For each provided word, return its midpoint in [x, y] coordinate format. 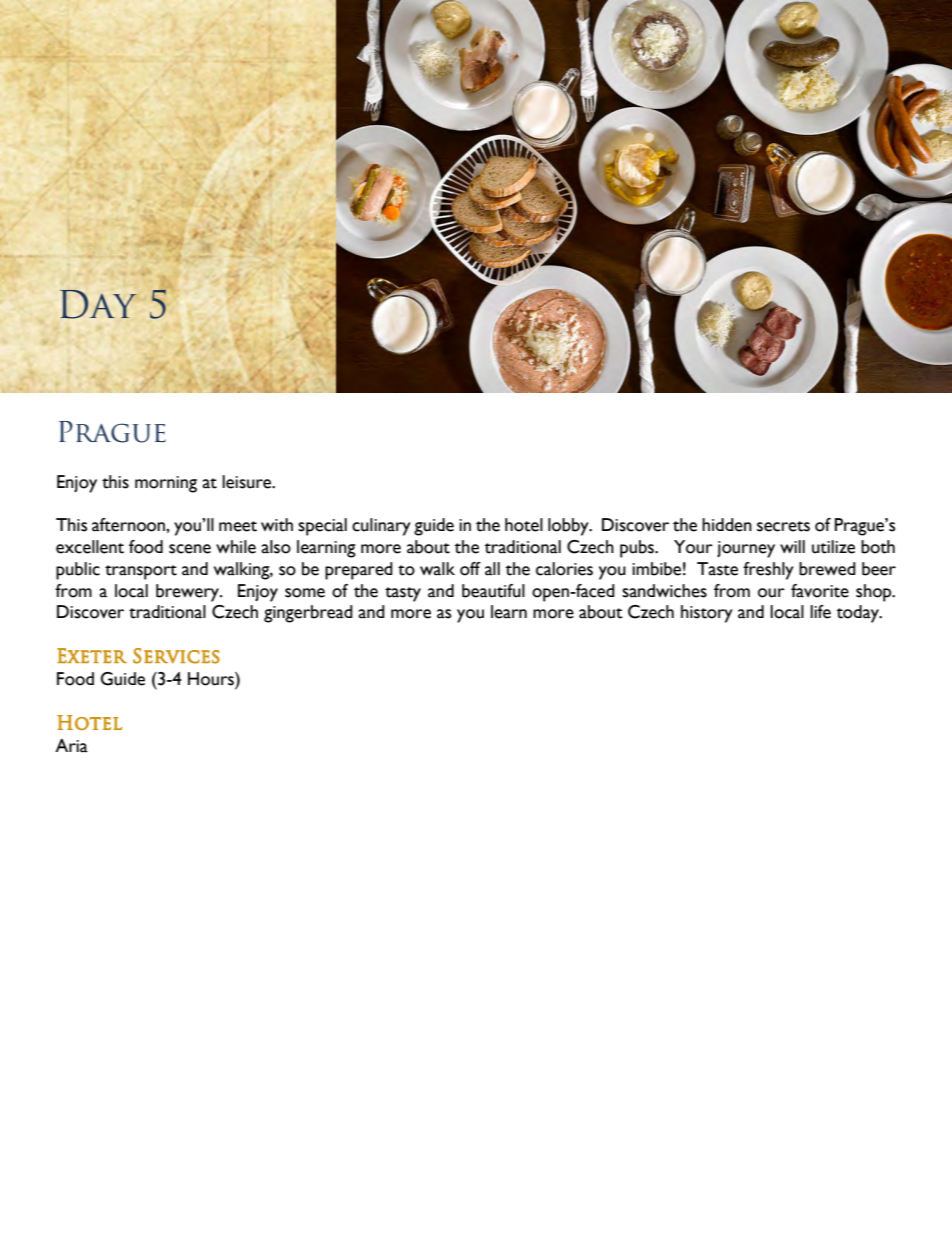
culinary [381, 527]
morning [166, 484]
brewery [189, 593]
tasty [403, 594]
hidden [727, 525]
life [820, 612]
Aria [71, 746]
